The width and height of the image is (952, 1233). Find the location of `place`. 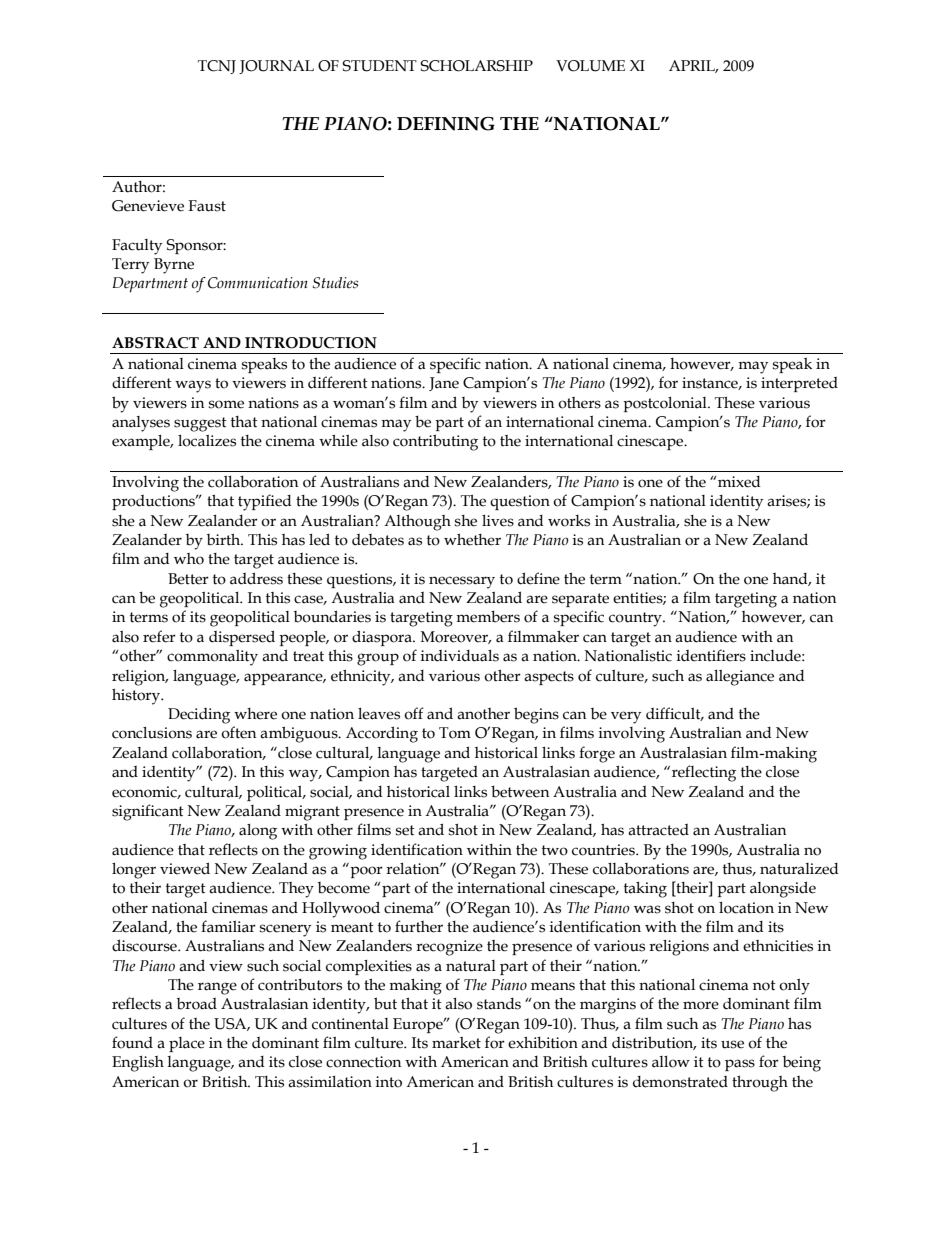

place is located at coordinates (187, 1044).
